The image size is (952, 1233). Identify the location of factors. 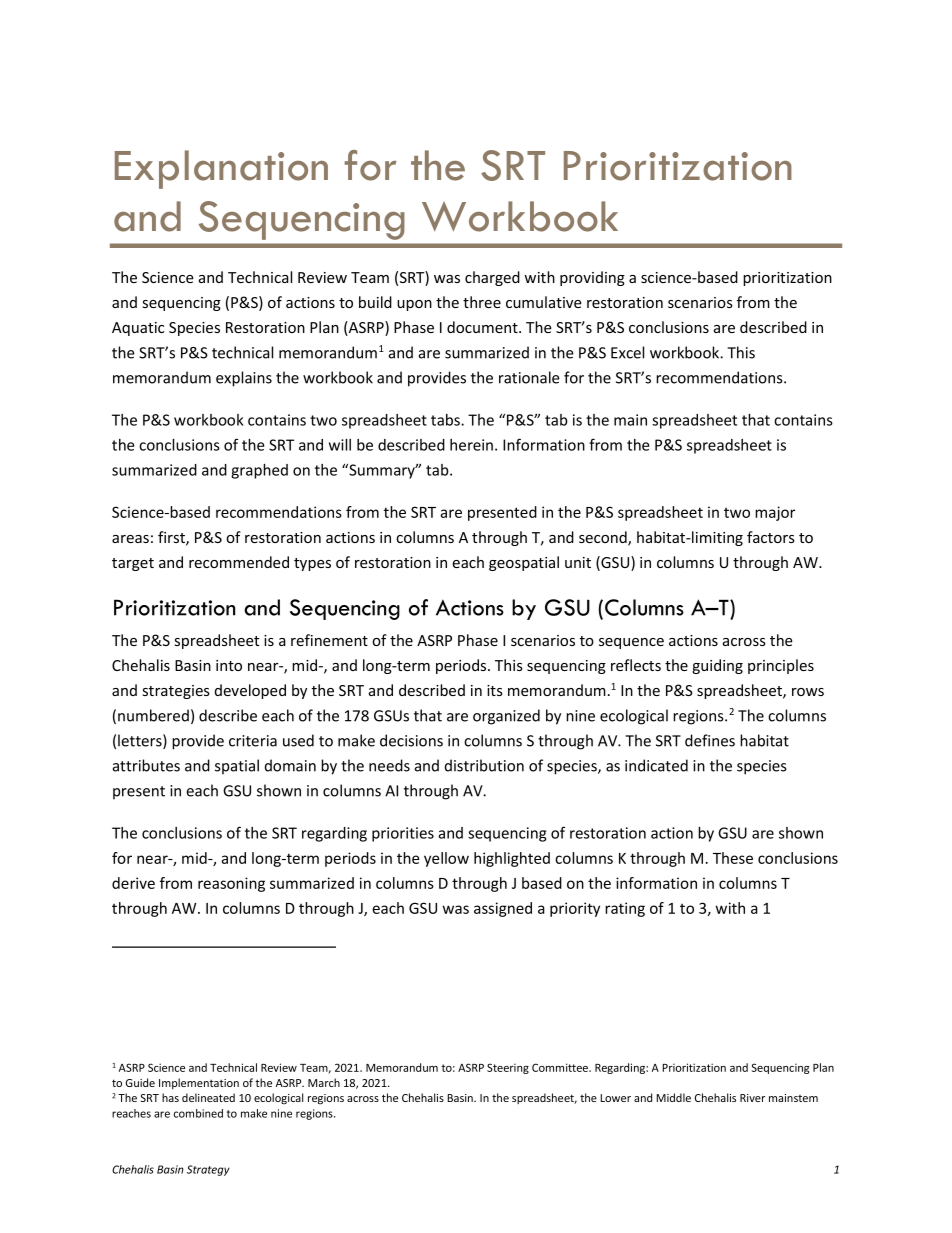
(771, 537).
